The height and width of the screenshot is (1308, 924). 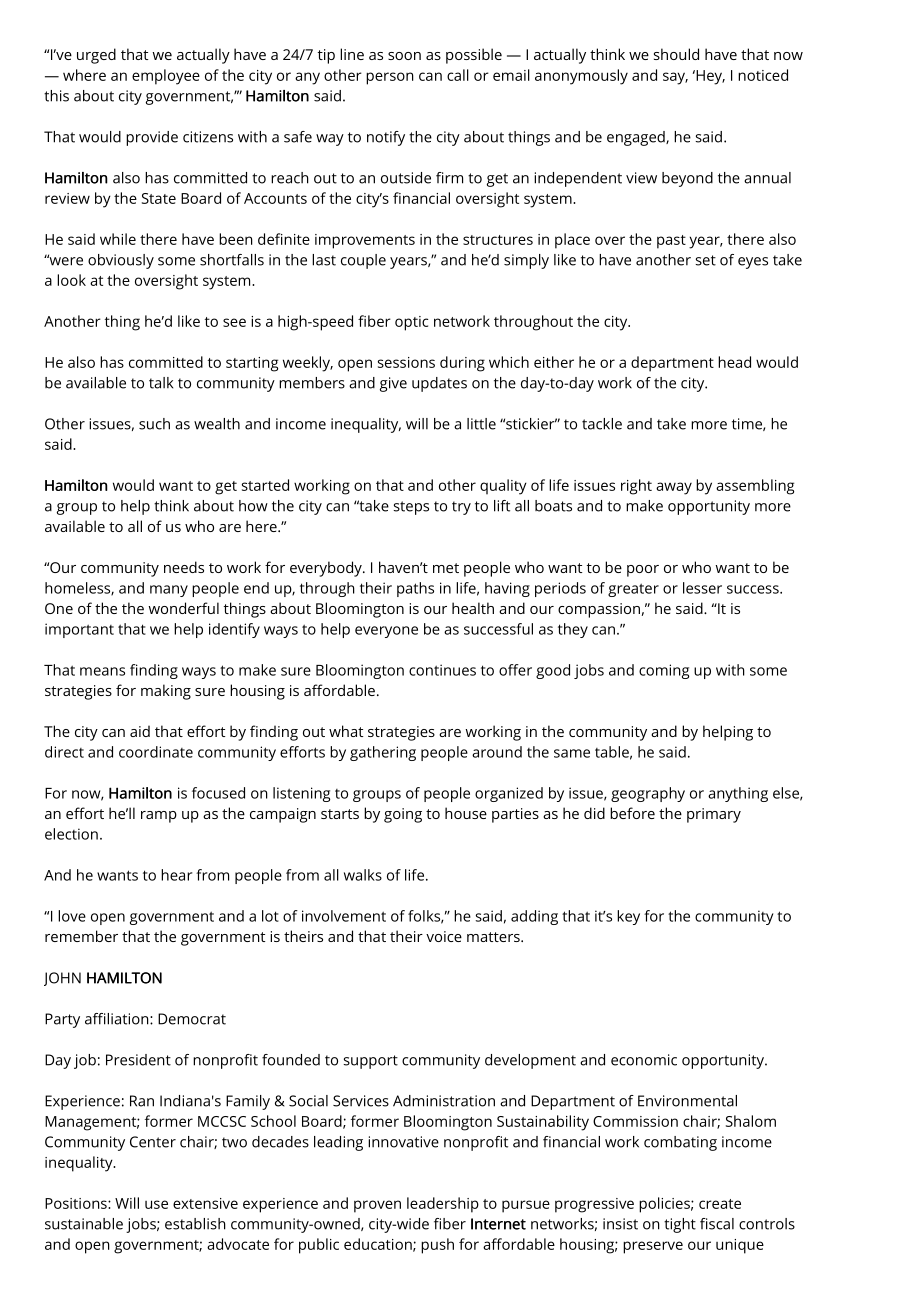 I want to click on head, so click(x=734, y=362).
